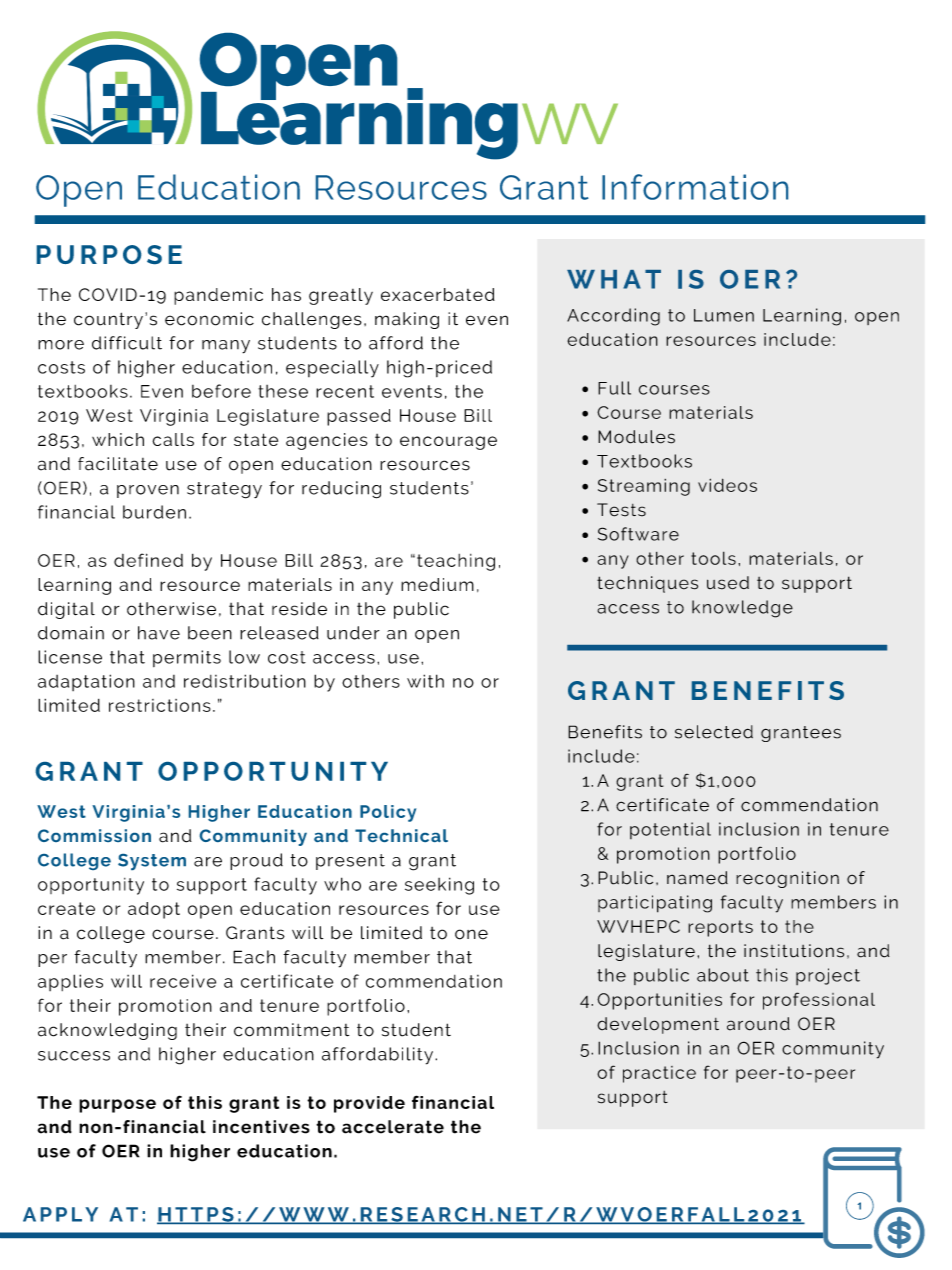 The image size is (952, 1270). What do you see at coordinates (695, 187) in the page?
I see `Information` at bounding box center [695, 187].
